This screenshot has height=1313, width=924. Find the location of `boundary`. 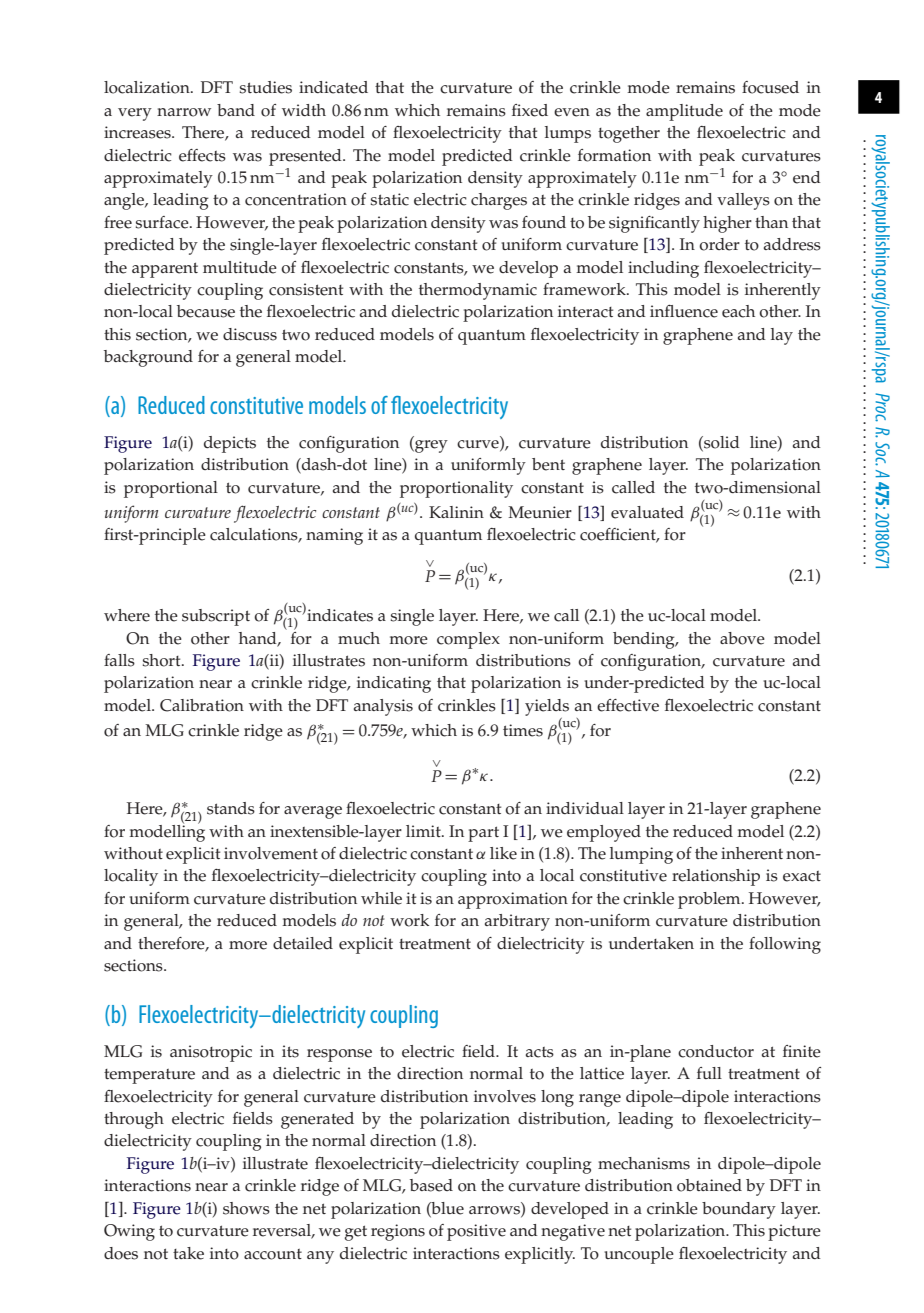

boundary is located at coordinates (739, 1210).
